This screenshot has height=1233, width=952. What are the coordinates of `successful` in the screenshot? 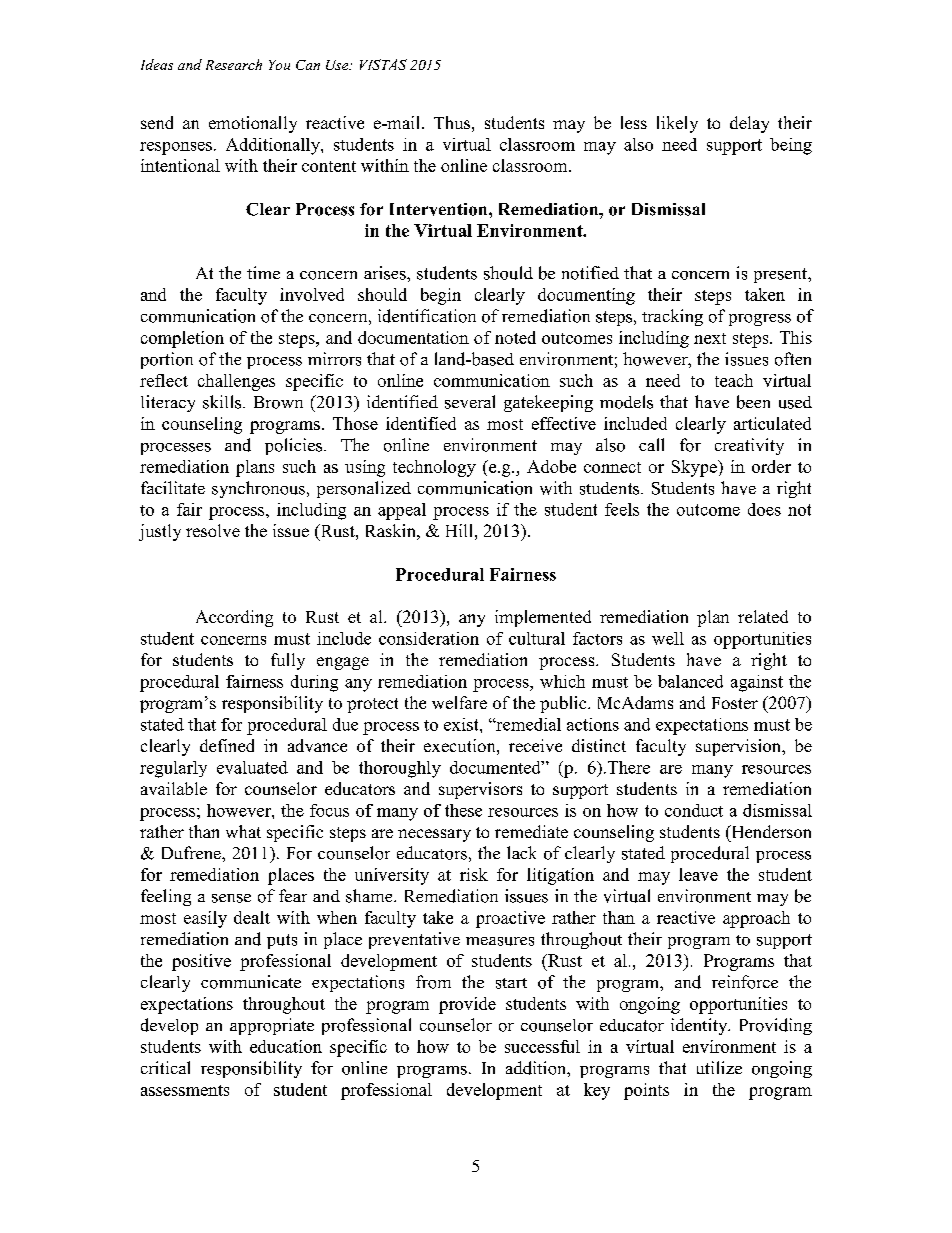 It's located at (542, 1046).
